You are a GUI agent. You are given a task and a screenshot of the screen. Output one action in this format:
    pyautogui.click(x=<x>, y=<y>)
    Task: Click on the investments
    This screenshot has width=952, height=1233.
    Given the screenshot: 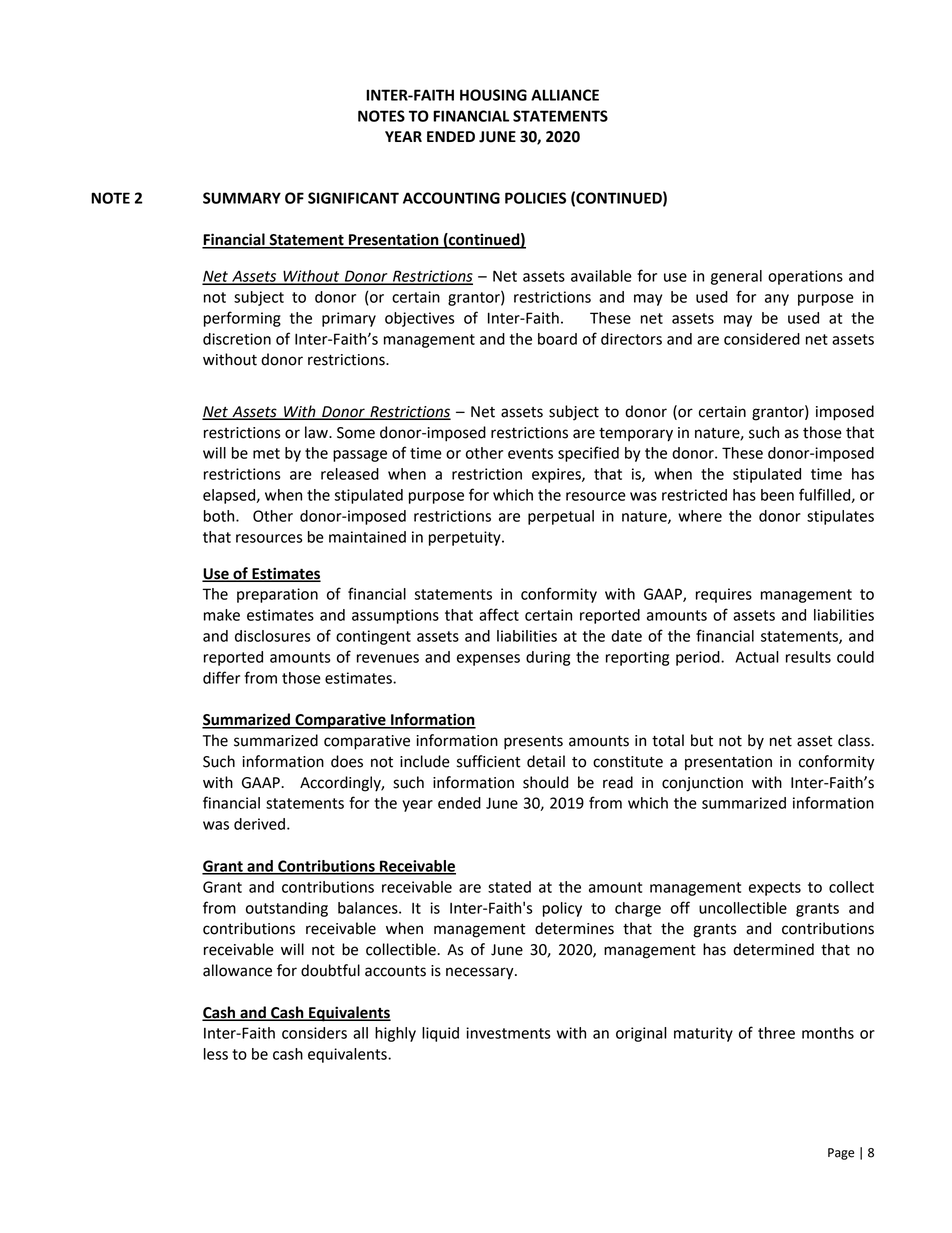 What is the action you would take?
    pyautogui.click(x=508, y=1033)
